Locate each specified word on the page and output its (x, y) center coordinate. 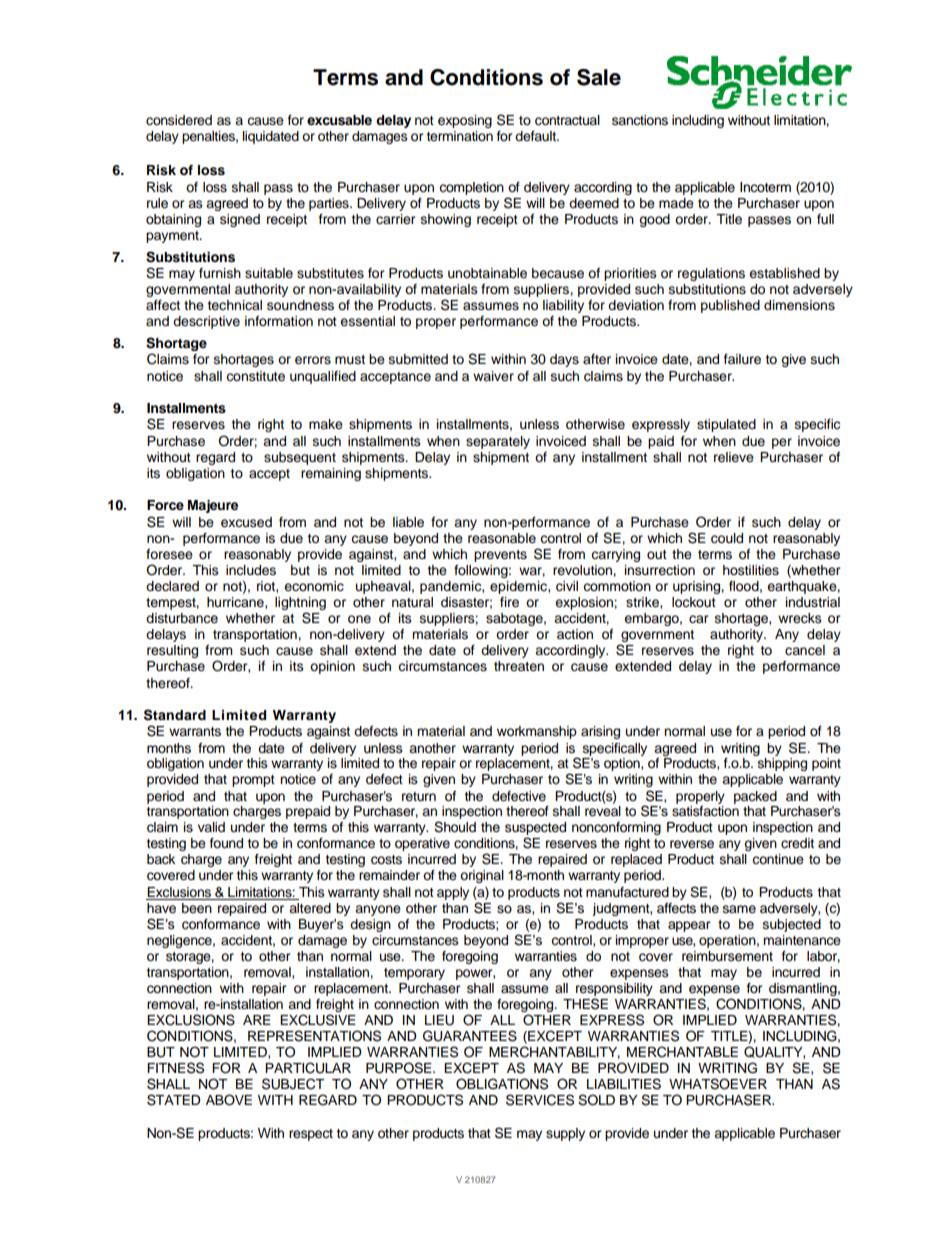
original (482, 876)
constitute (255, 376)
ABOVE (229, 1100)
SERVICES (540, 1100)
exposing (465, 121)
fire (509, 602)
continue (778, 859)
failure (742, 359)
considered (179, 120)
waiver (493, 376)
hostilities (751, 570)
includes (251, 570)
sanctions (640, 120)
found (226, 843)
